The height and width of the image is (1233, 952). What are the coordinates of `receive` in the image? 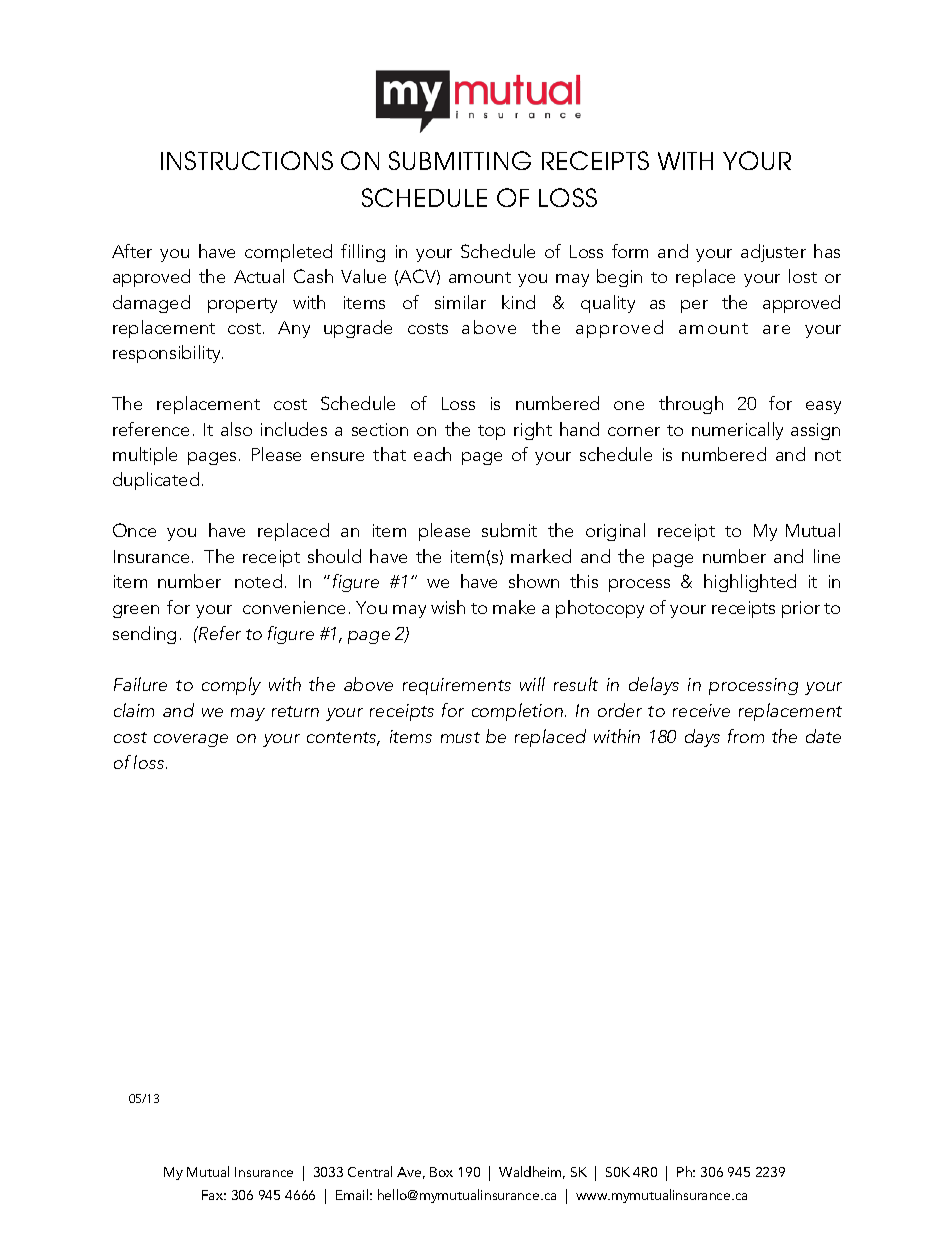 It's located at (701, 710).
